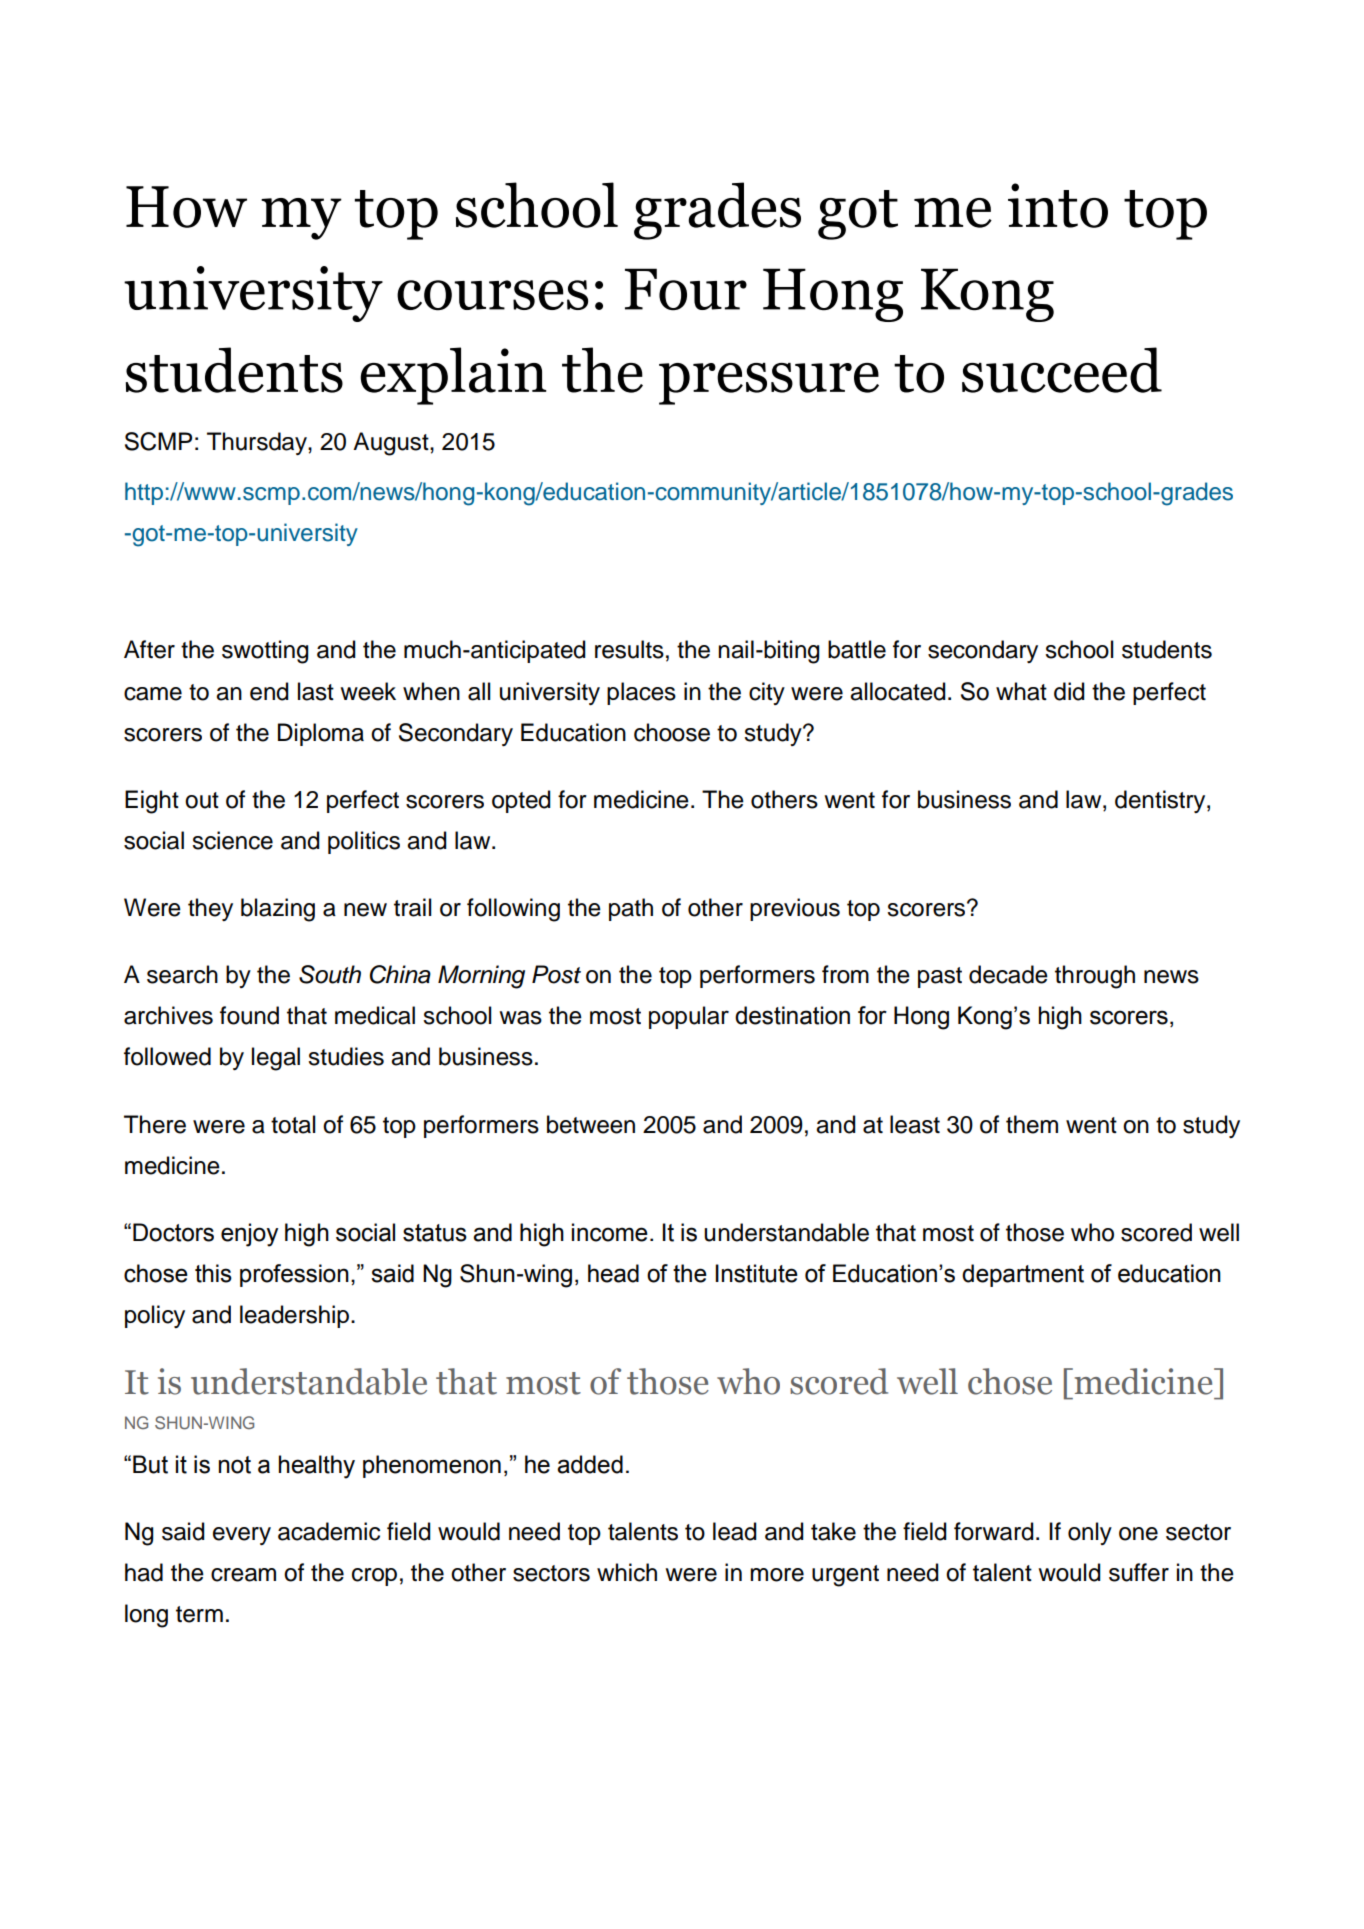 The width and height of the image is (1364, 1929). I want to click on Four, so click(686, 289).
